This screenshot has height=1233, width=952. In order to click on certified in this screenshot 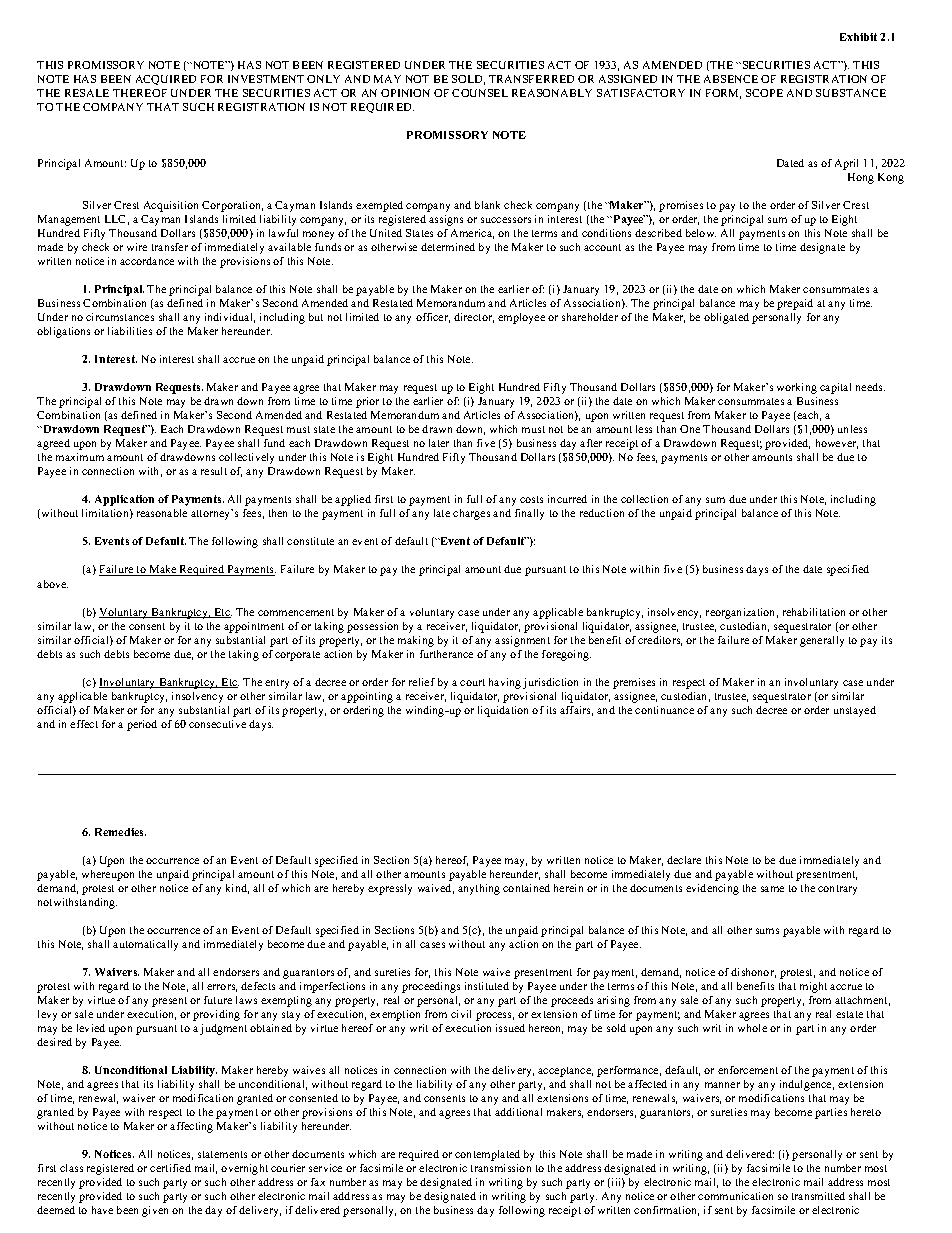, I will do `click(170, 1168)`.
